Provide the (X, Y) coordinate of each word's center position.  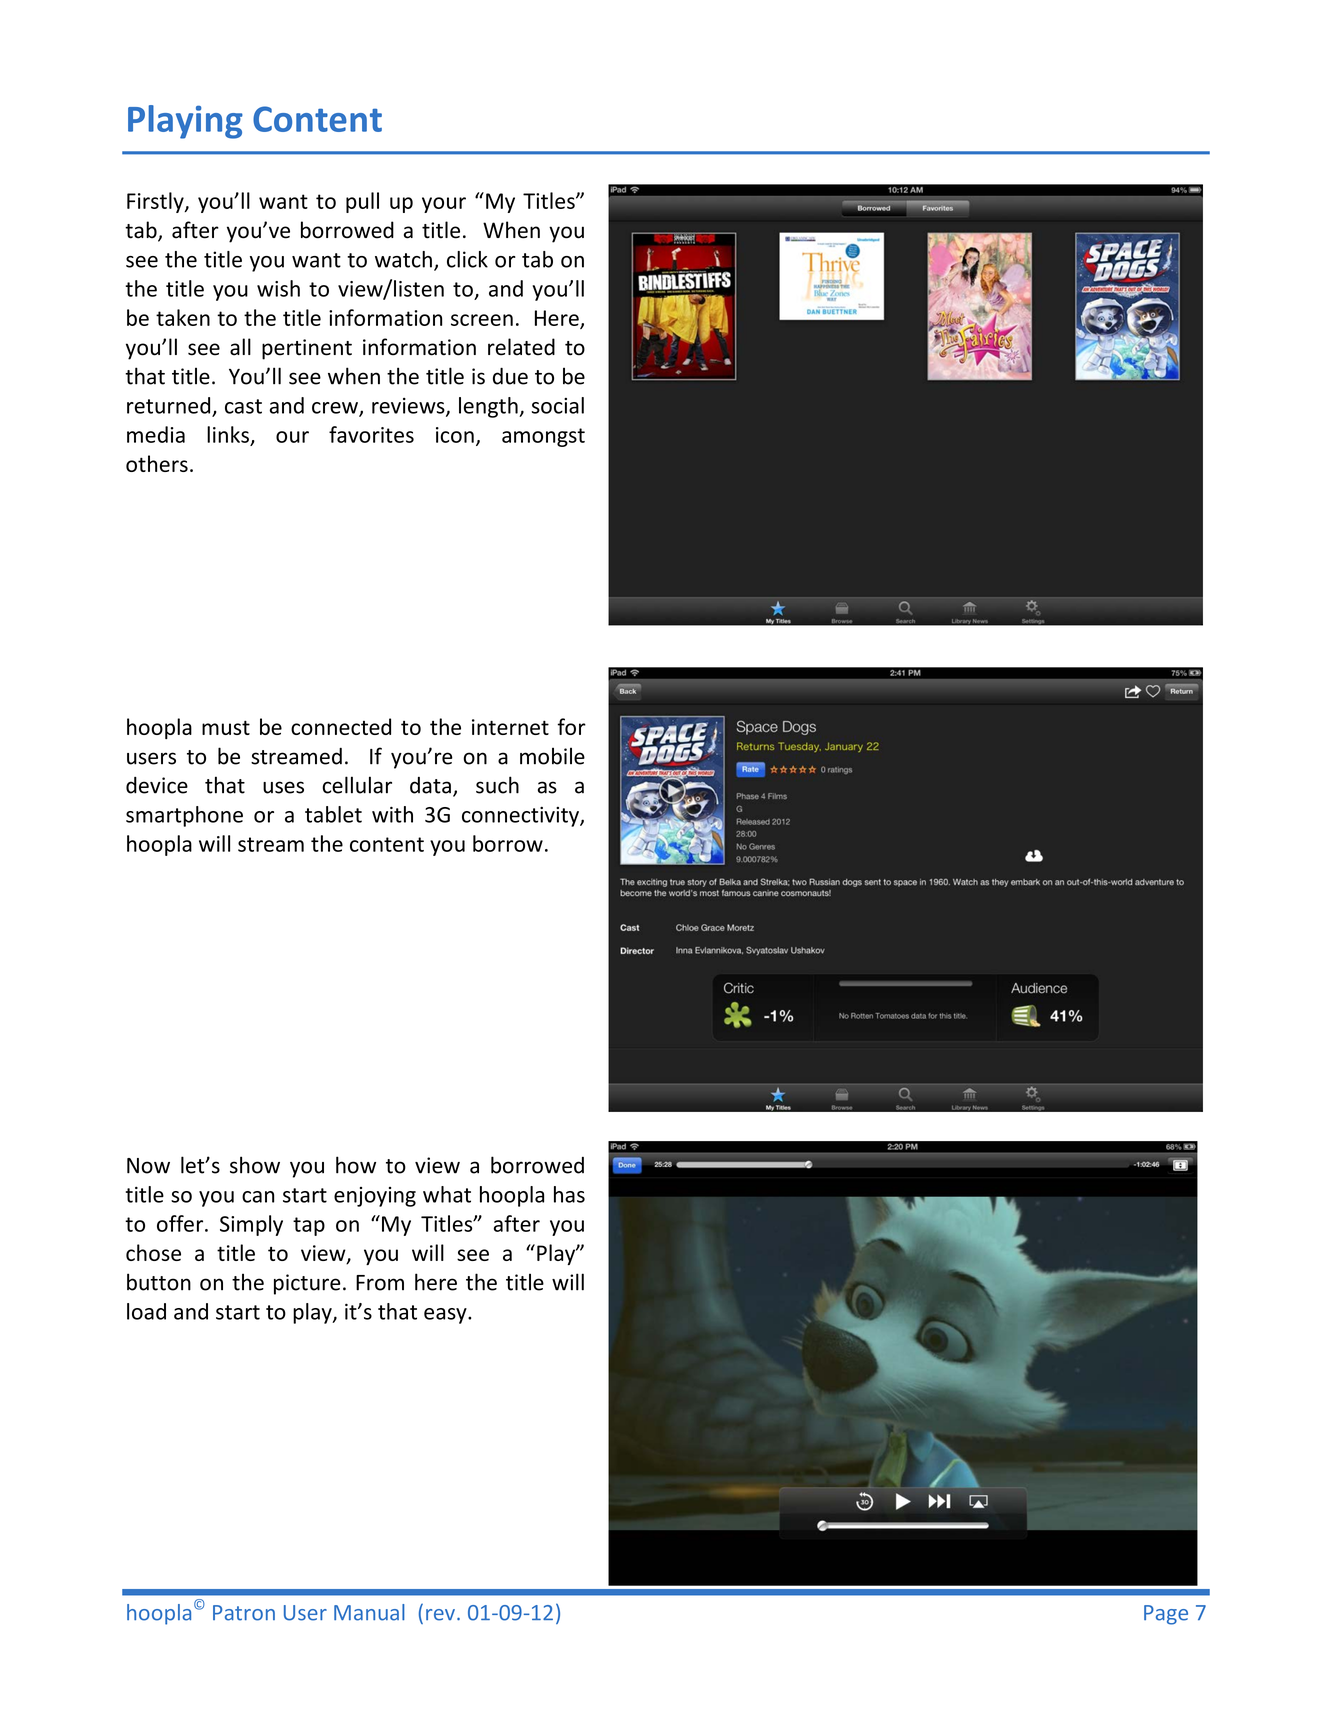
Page (1166, 1615)
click (467, 259)
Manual (369, 1612)
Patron (244, 1613)
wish (278, 288)
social (558, 405)
